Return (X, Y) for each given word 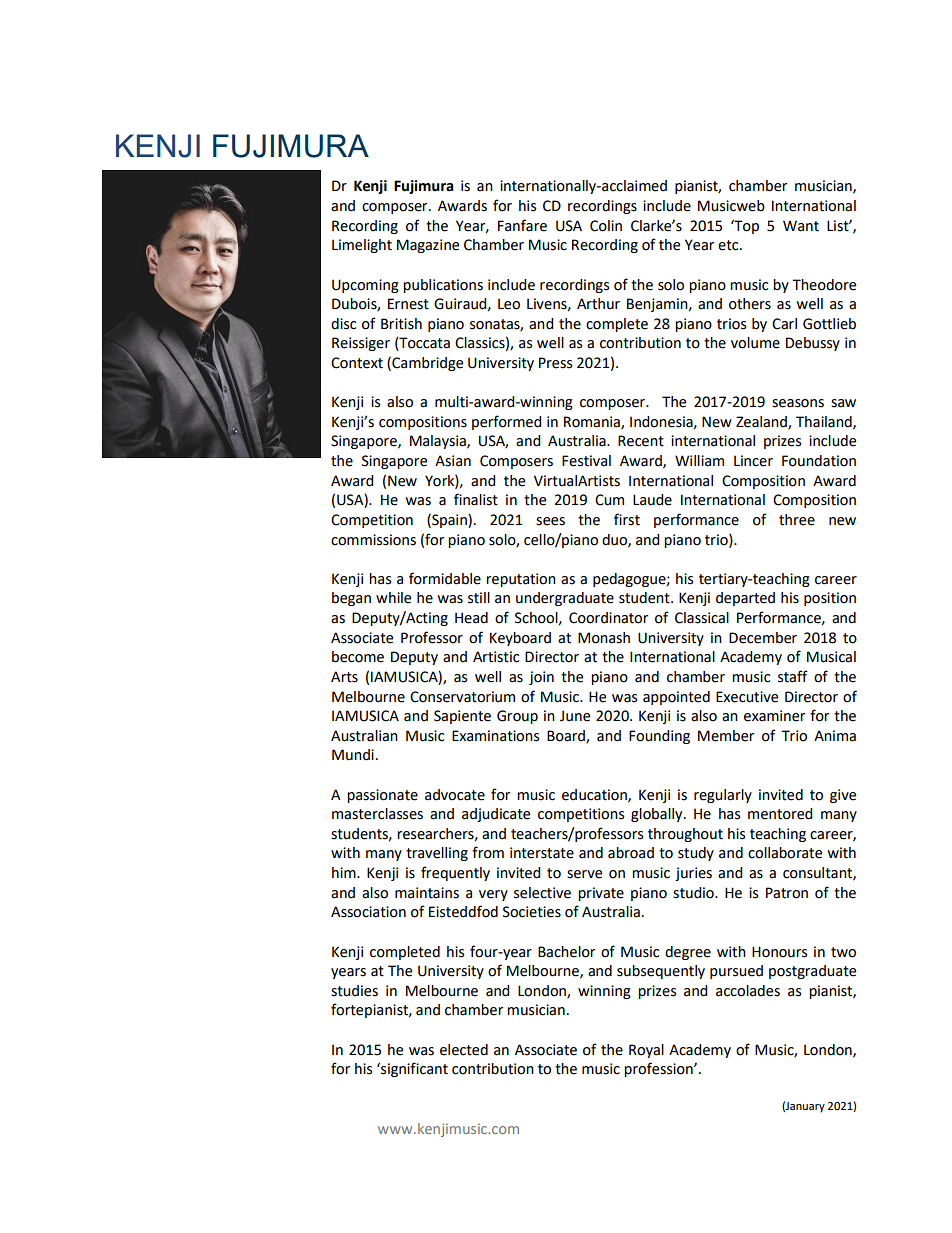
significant (413, 1069)
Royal (646, 1051)
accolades (748, 991)
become (358, 657)
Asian (453, 461)
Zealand (762, 422)
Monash (604, 638)
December (763, 638)
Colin (606, 226)
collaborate (785, 853)
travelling (437, 854)
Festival (586, 461)
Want (801, 226)
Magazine (428, 246)
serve (584, 874)
